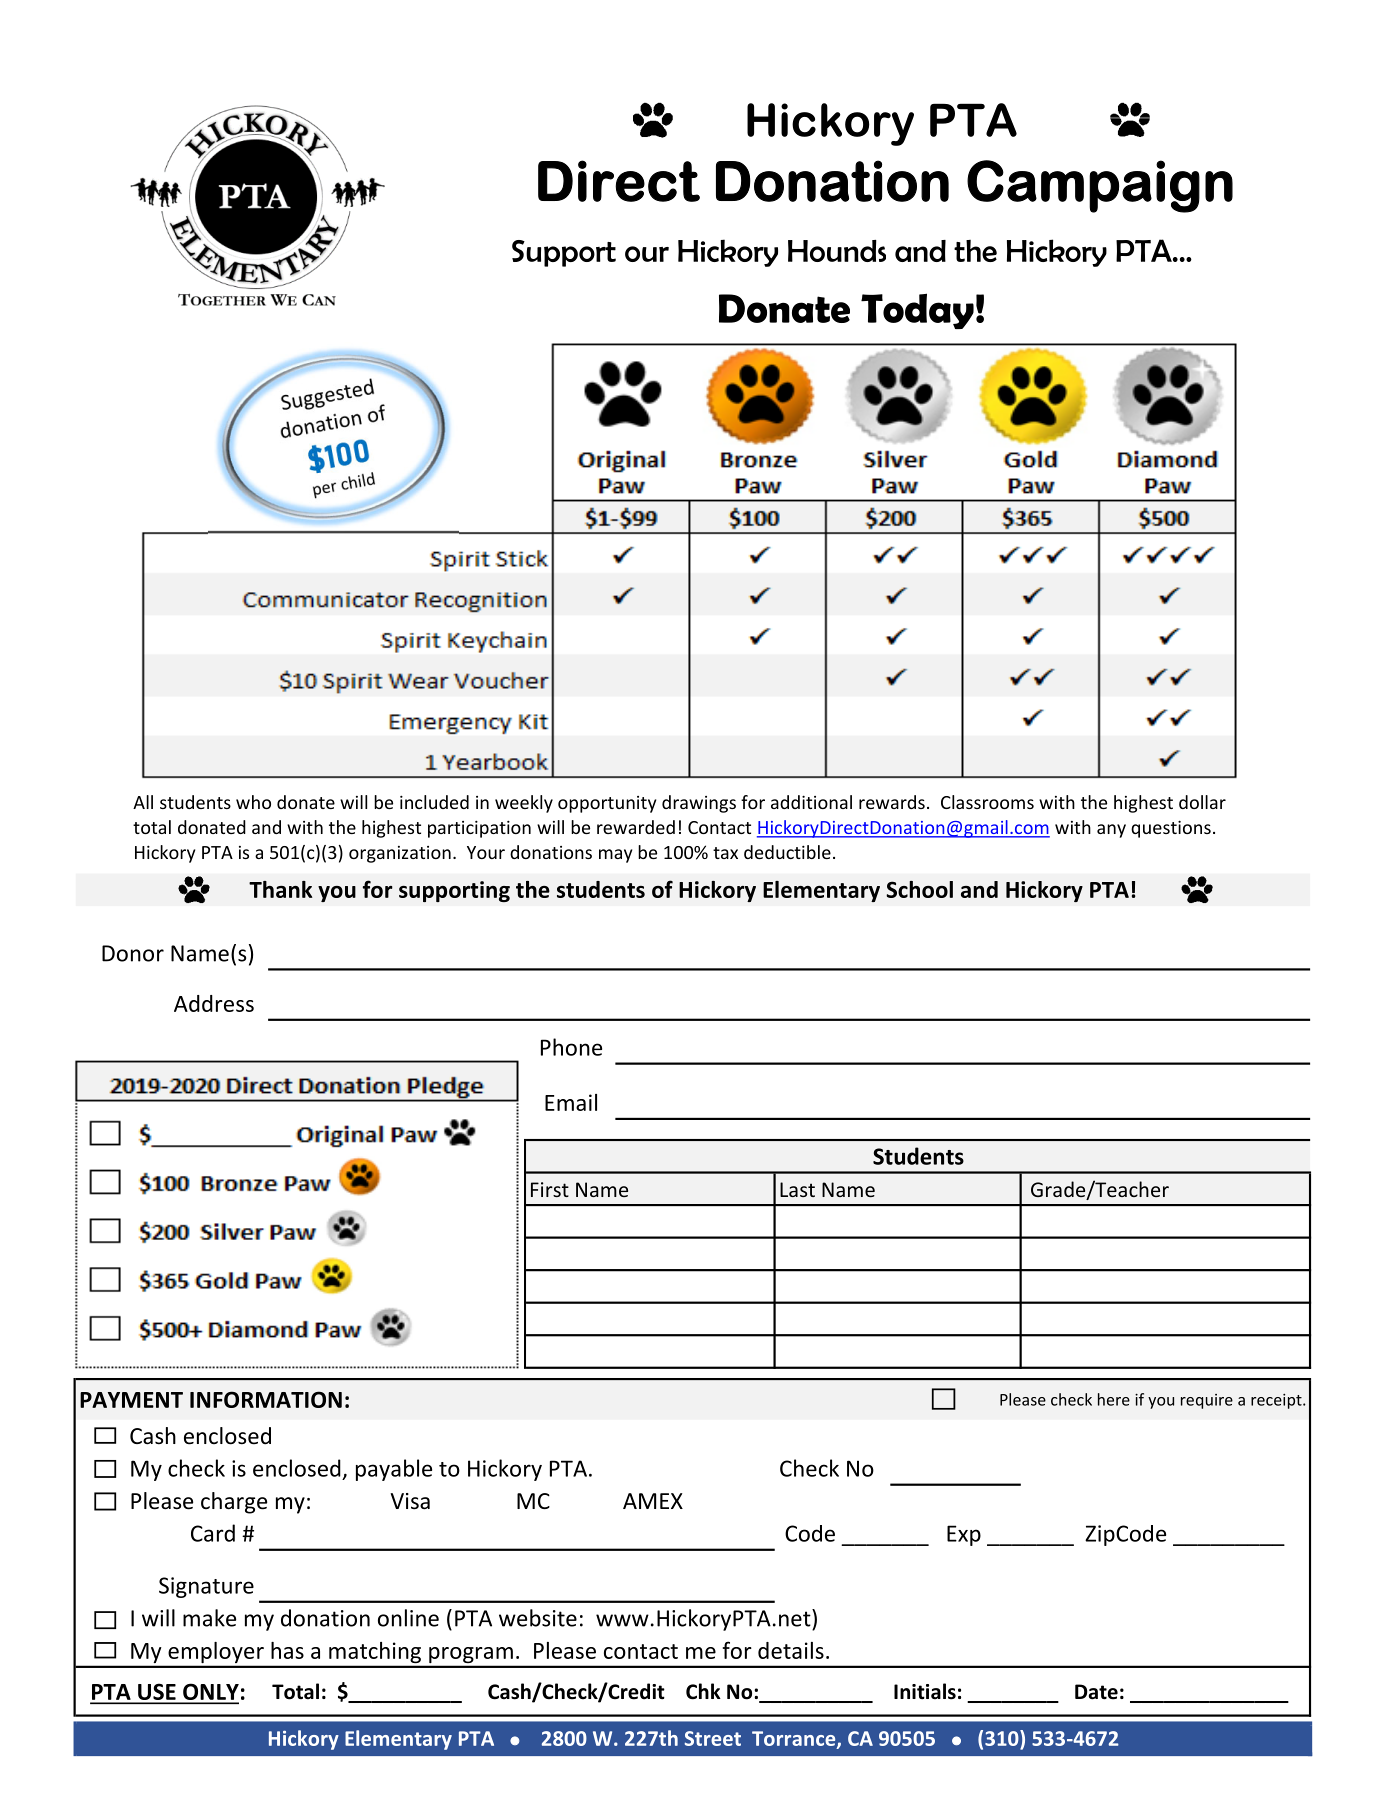 This image has height=1797, width=1389. What do you see at coordinates (725, 853) in the image?
I see `tax` at bounding box center [725, 853].
